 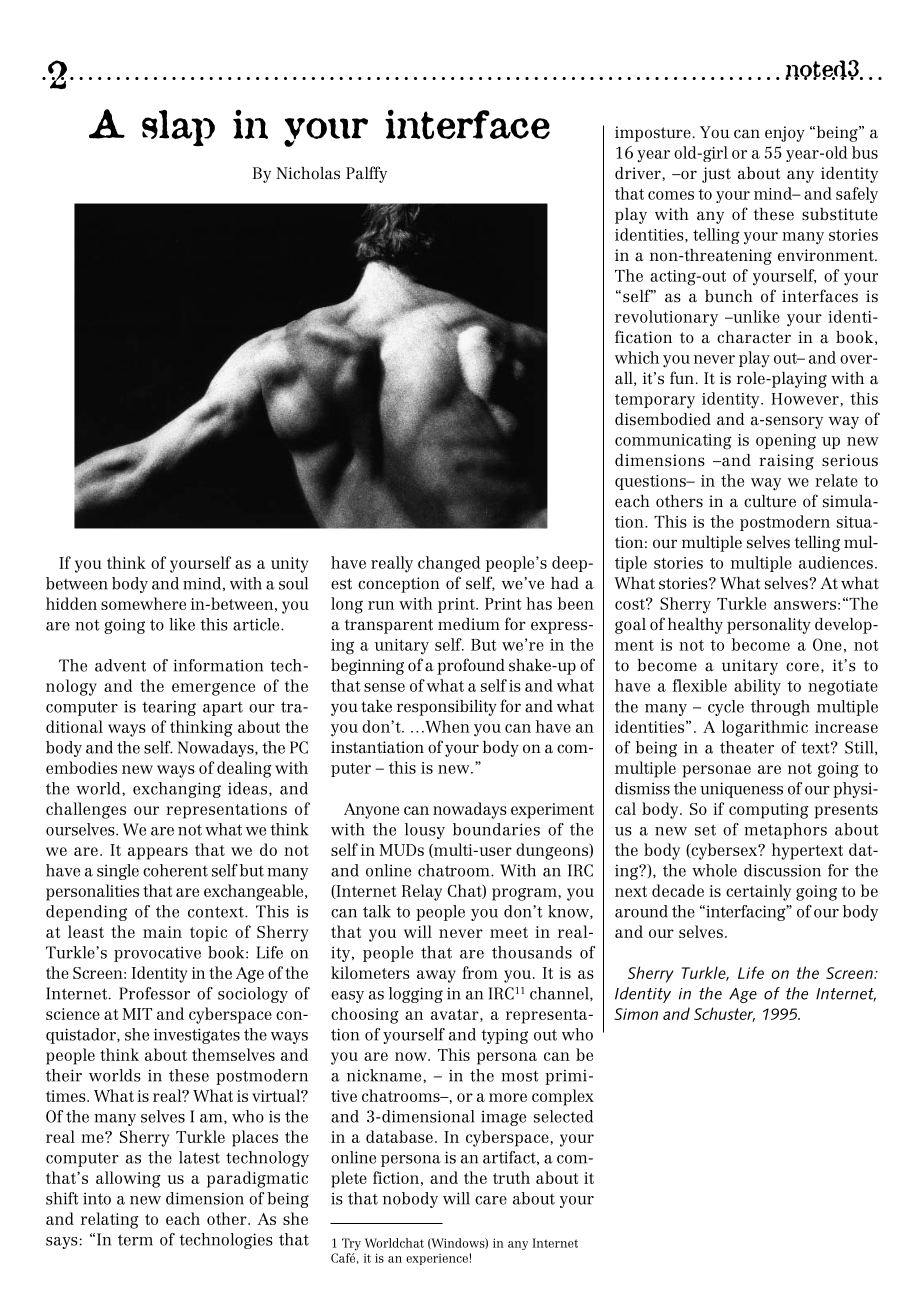 I want to click on Nicholas, so click(x=308, y=173).
